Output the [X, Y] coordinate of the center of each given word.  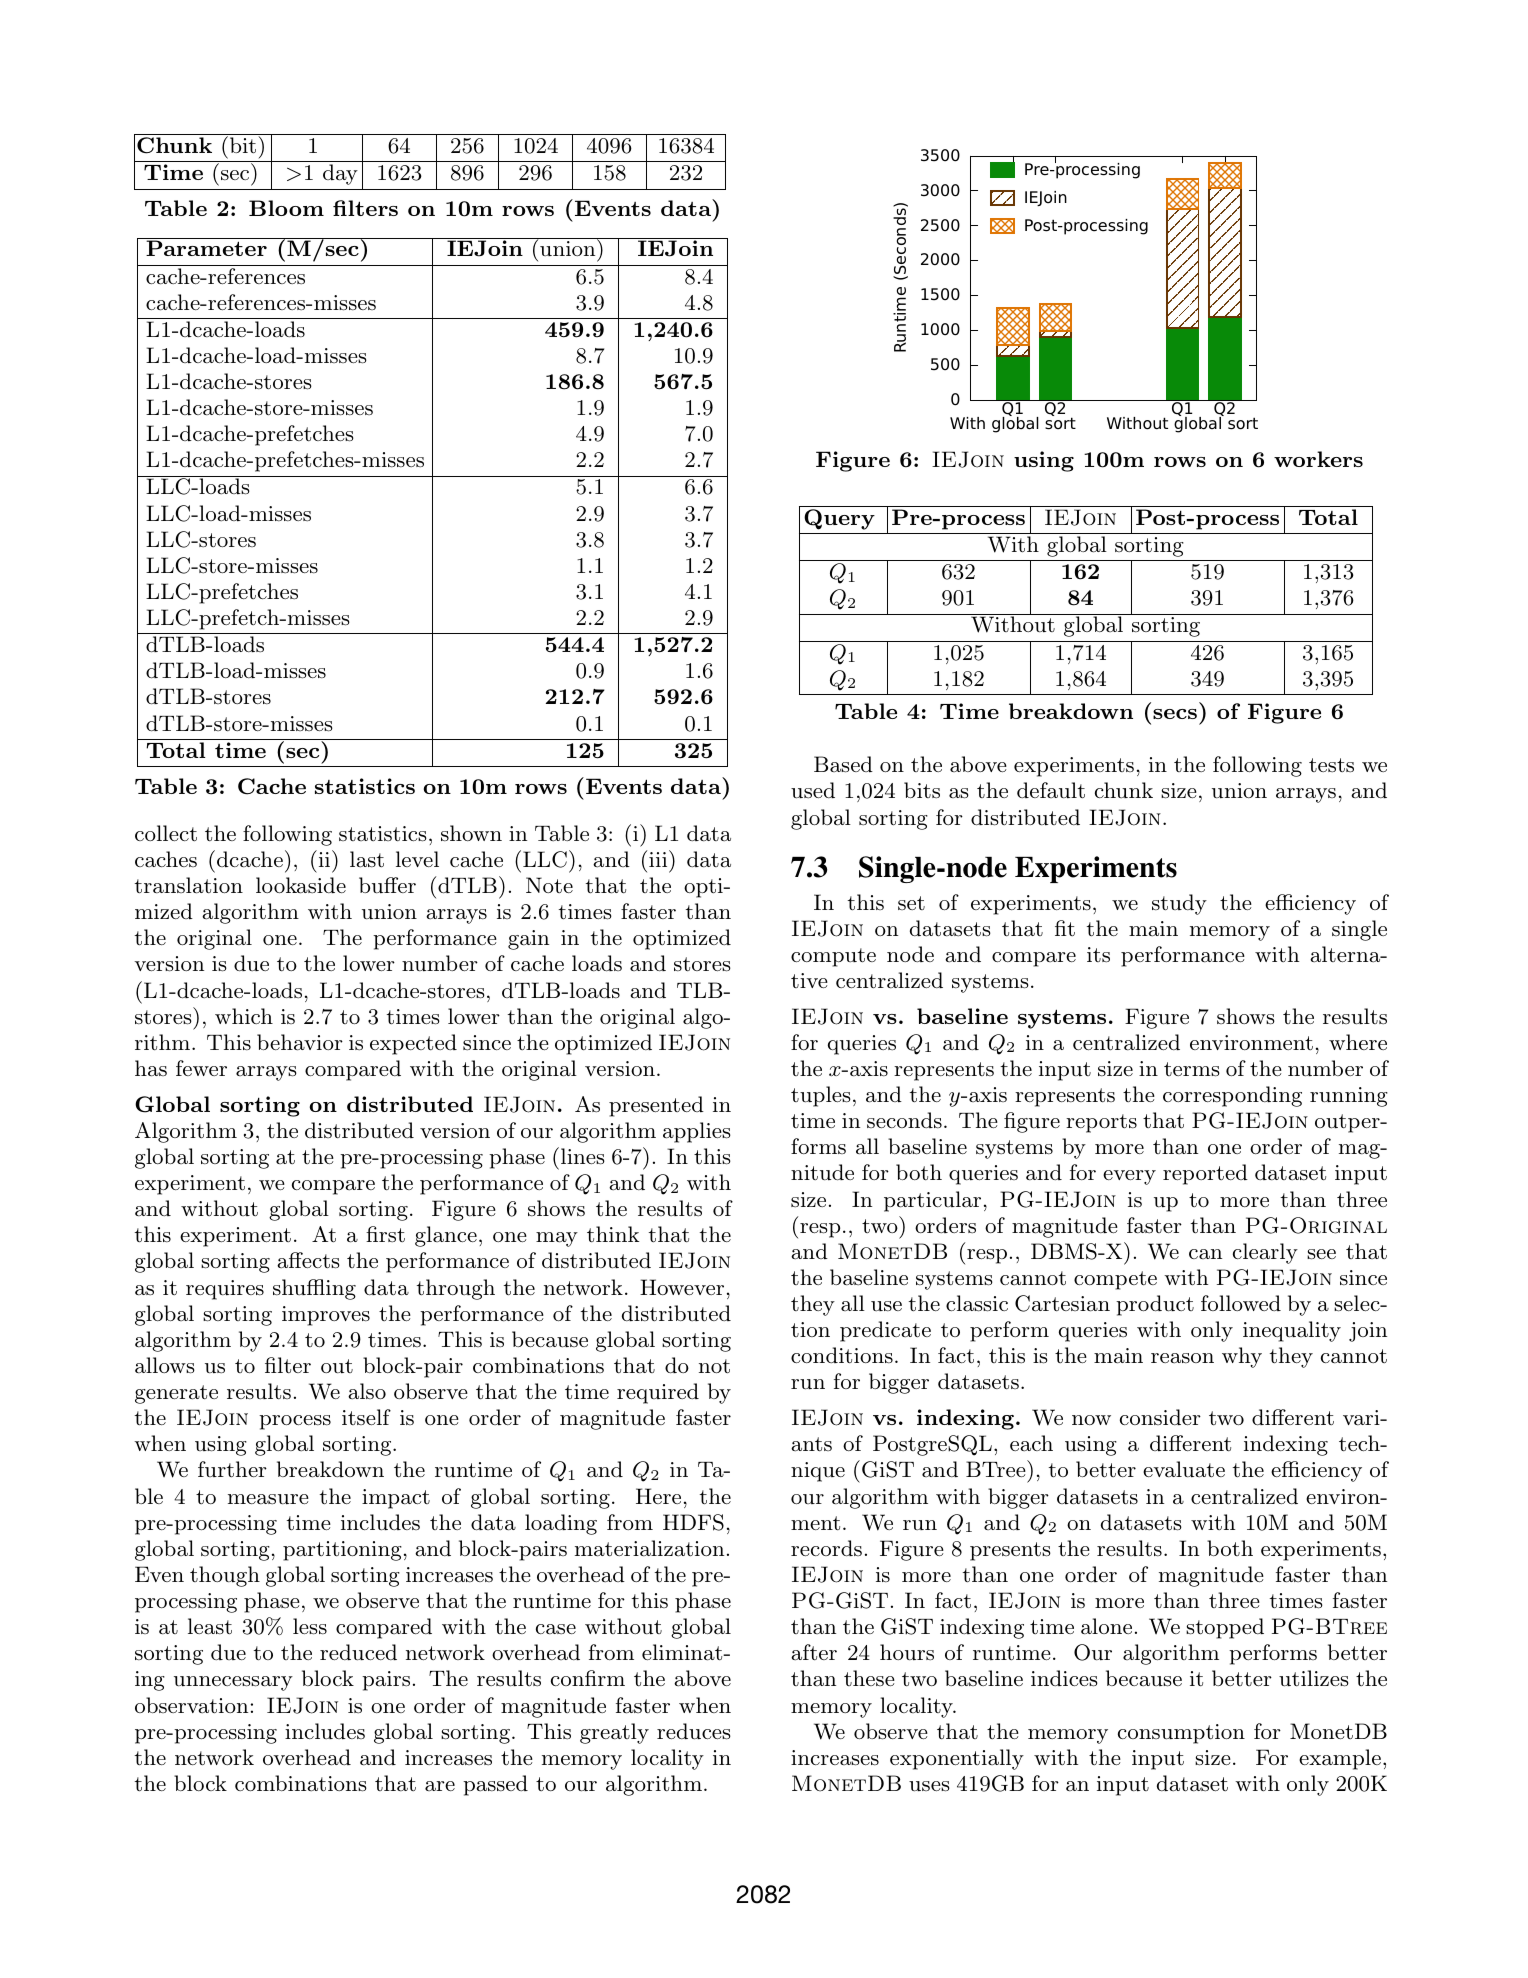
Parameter [206, 248]
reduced [358, 1652]
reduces [694, 1731]
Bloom [286, 208]
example [1340, 1759]
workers [1318, 459]
